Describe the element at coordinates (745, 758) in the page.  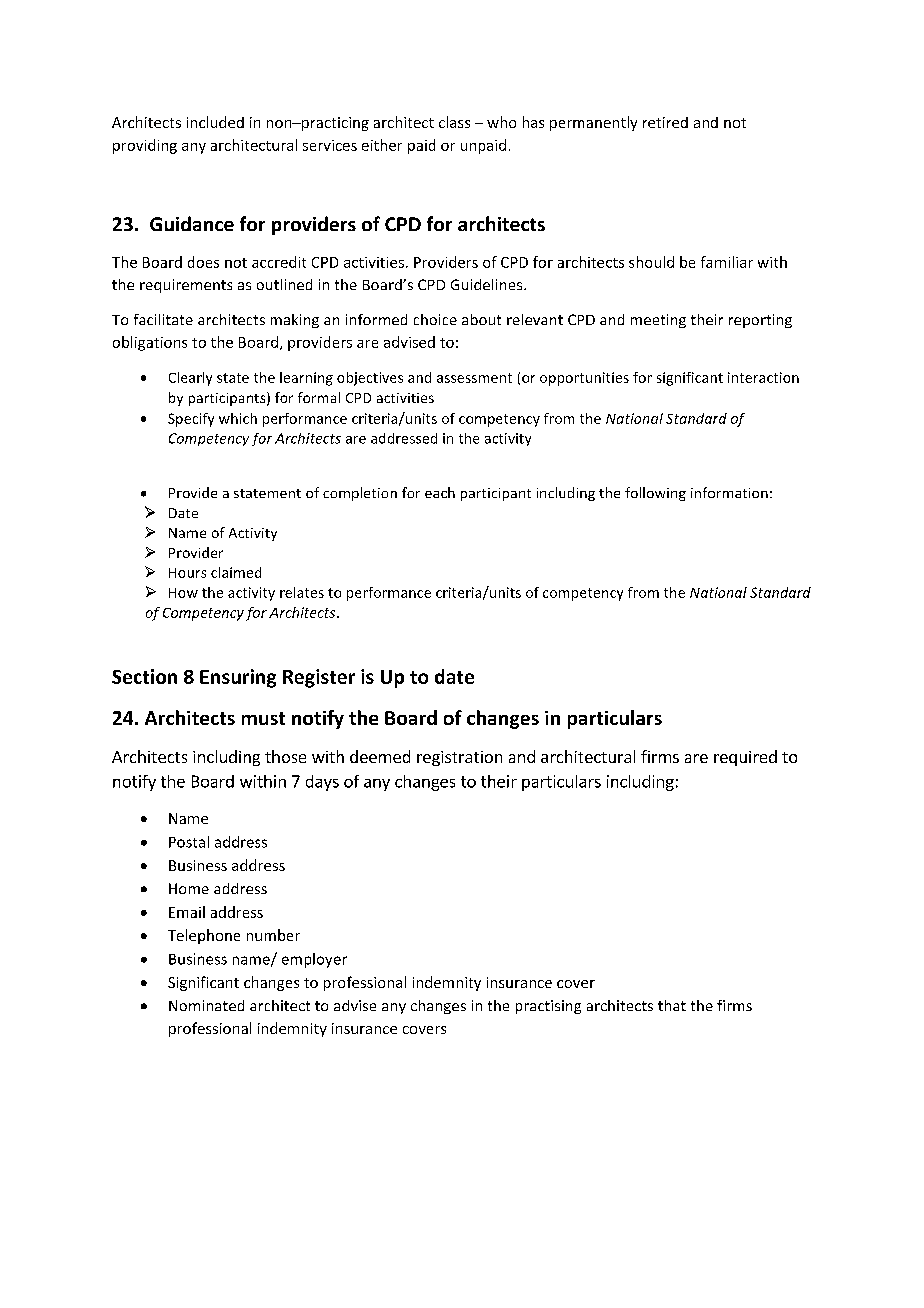
I see `required` at that location.
